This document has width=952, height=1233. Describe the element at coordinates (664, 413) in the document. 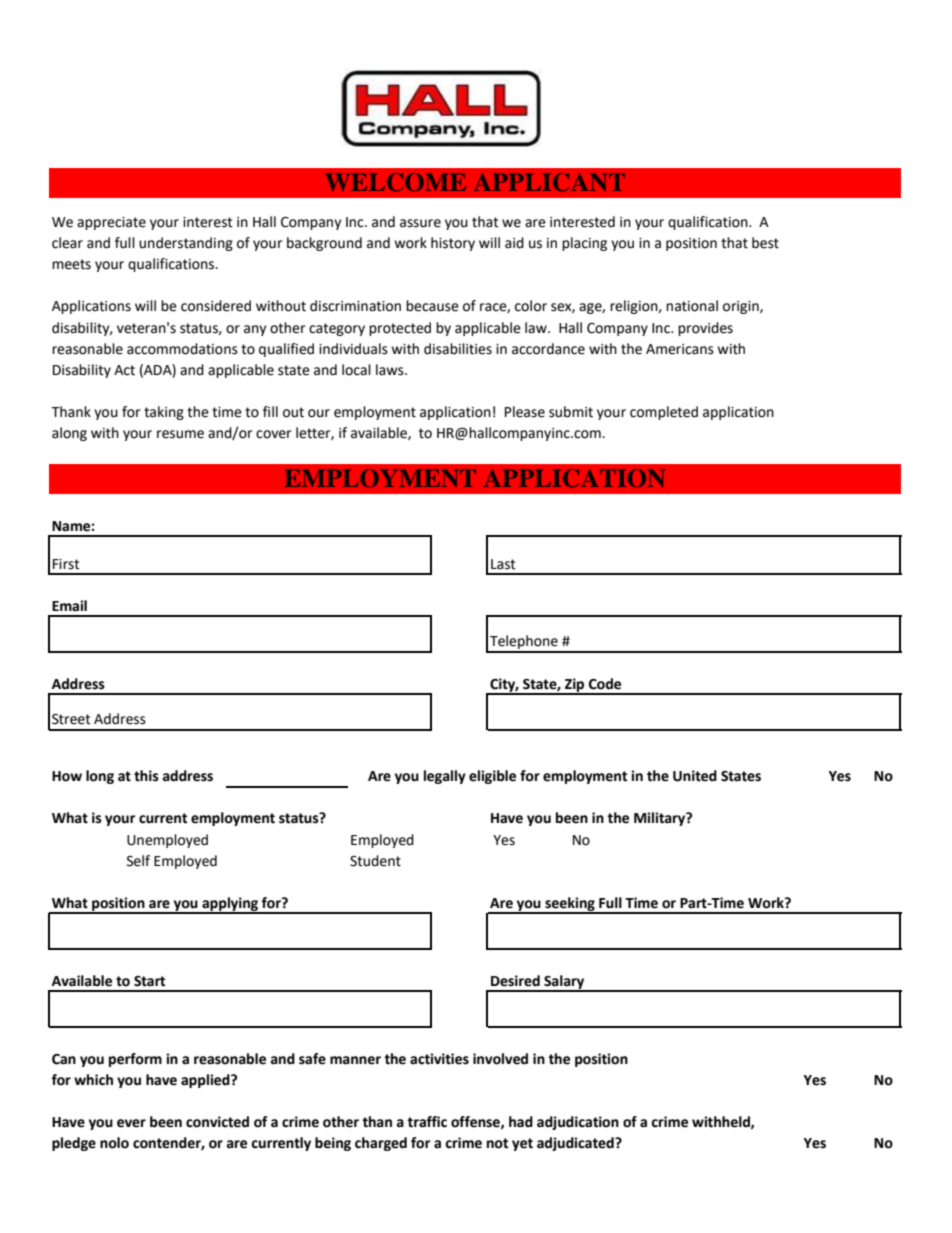

I see `completed` at that location.
